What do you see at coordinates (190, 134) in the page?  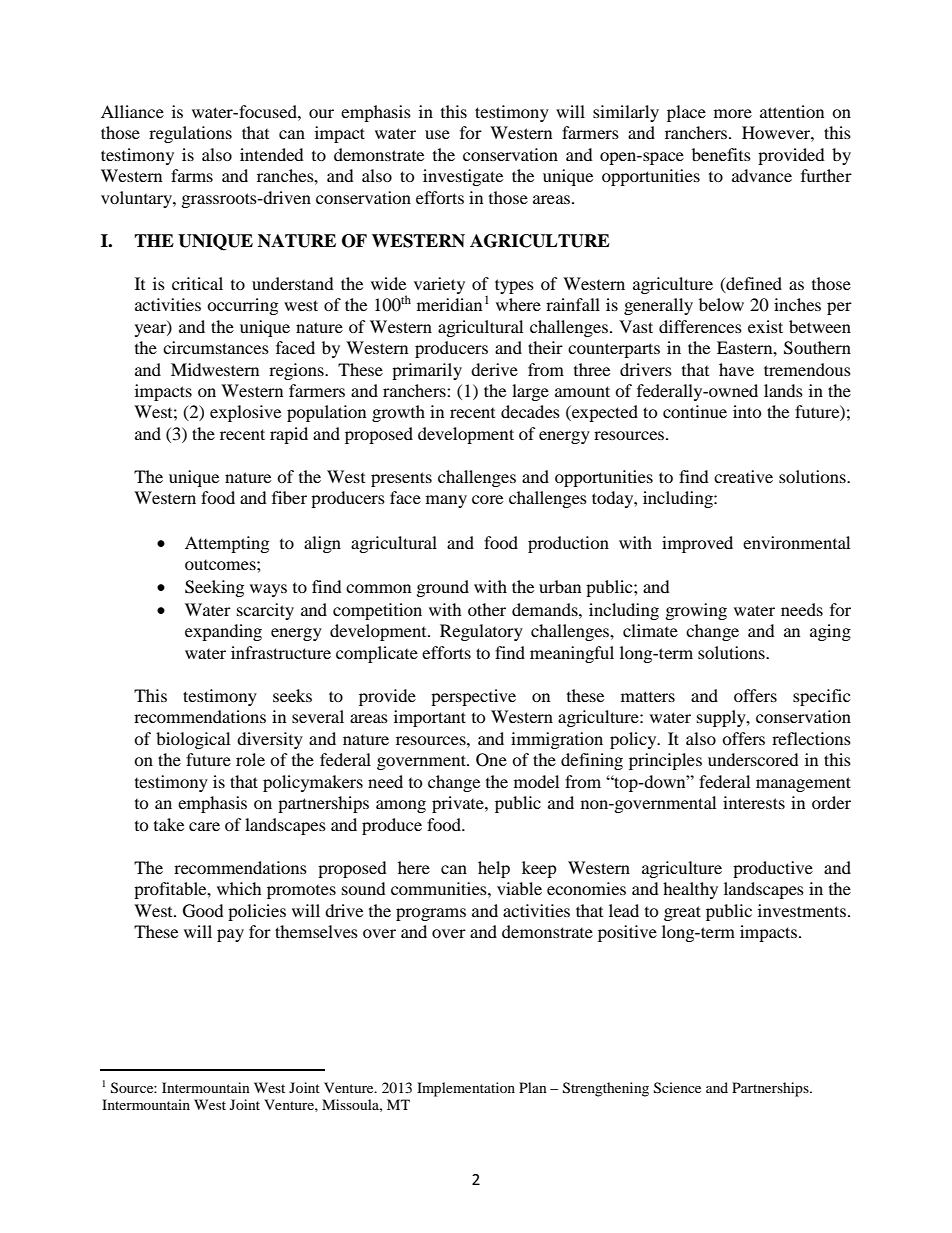 I see `regulations` at bounding box center [190, 134].
